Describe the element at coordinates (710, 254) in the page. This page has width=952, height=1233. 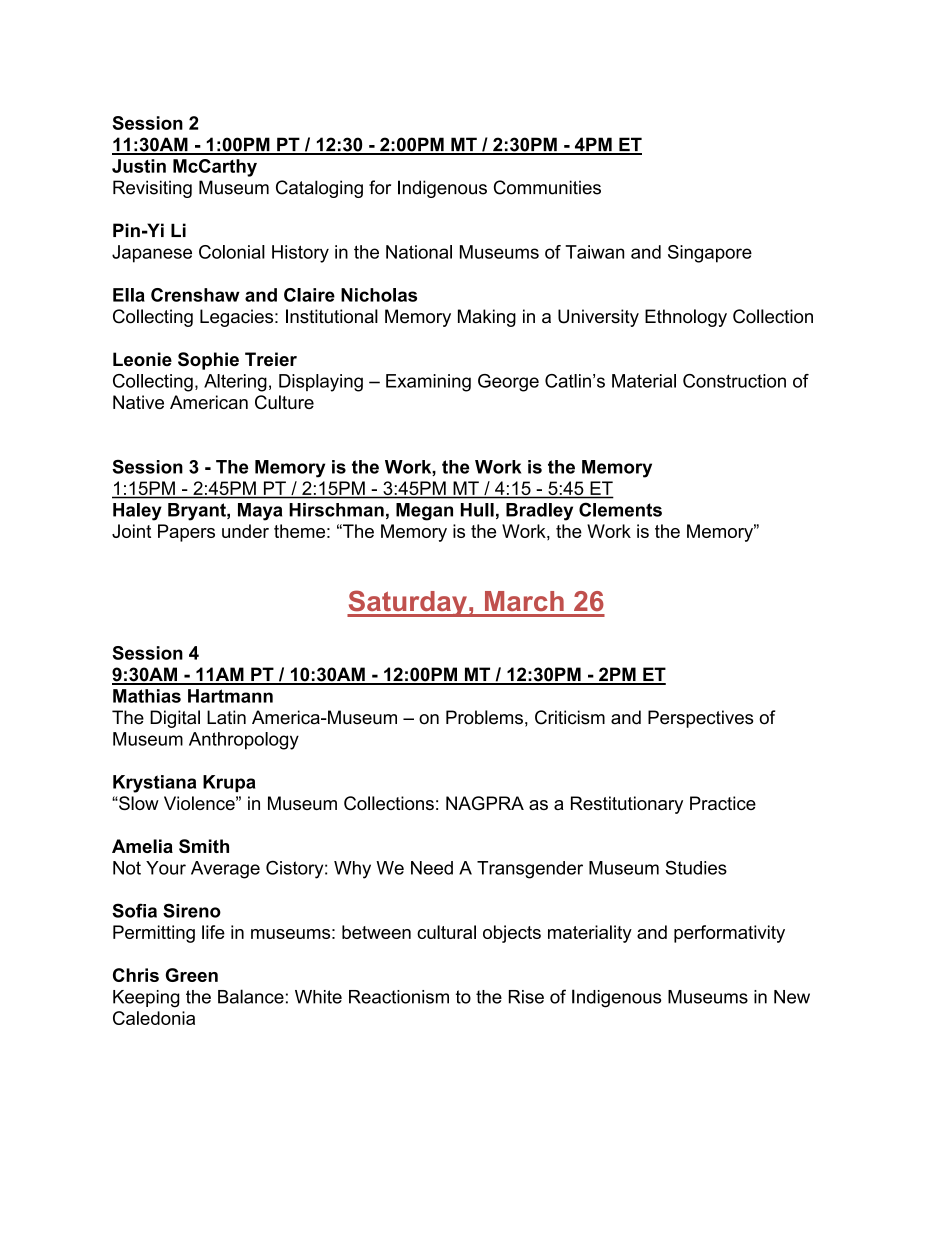
I see `Singapore` at that location.
